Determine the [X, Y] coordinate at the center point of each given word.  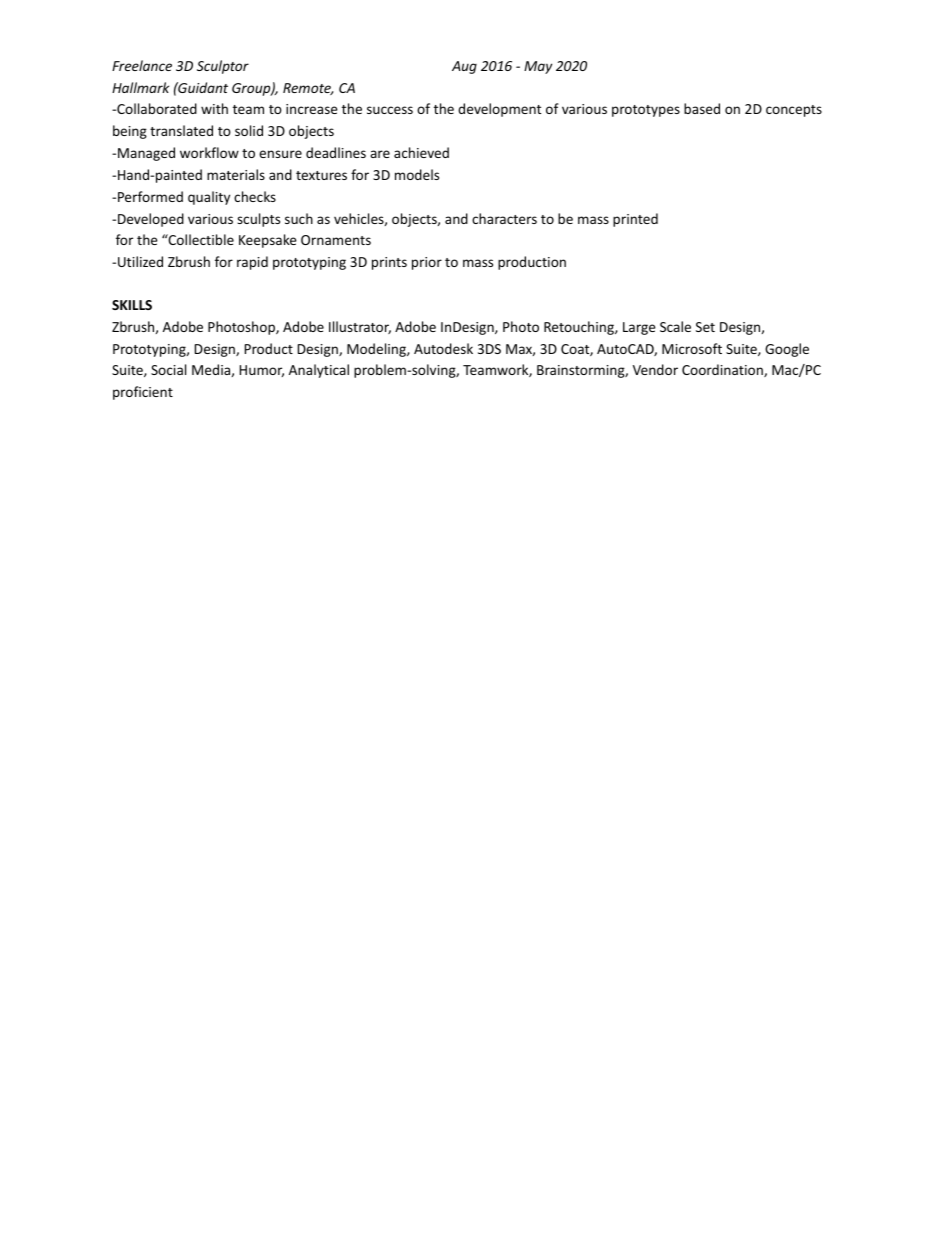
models [417, 174]
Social [168, 369]
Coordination [723, 370]
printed [635, 220]
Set [705, 327]
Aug [464, 67]
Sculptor [223, 67]
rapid [252, 263]
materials [236, 174]
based [702, 108]
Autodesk [443, 348]
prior [427, 263]
